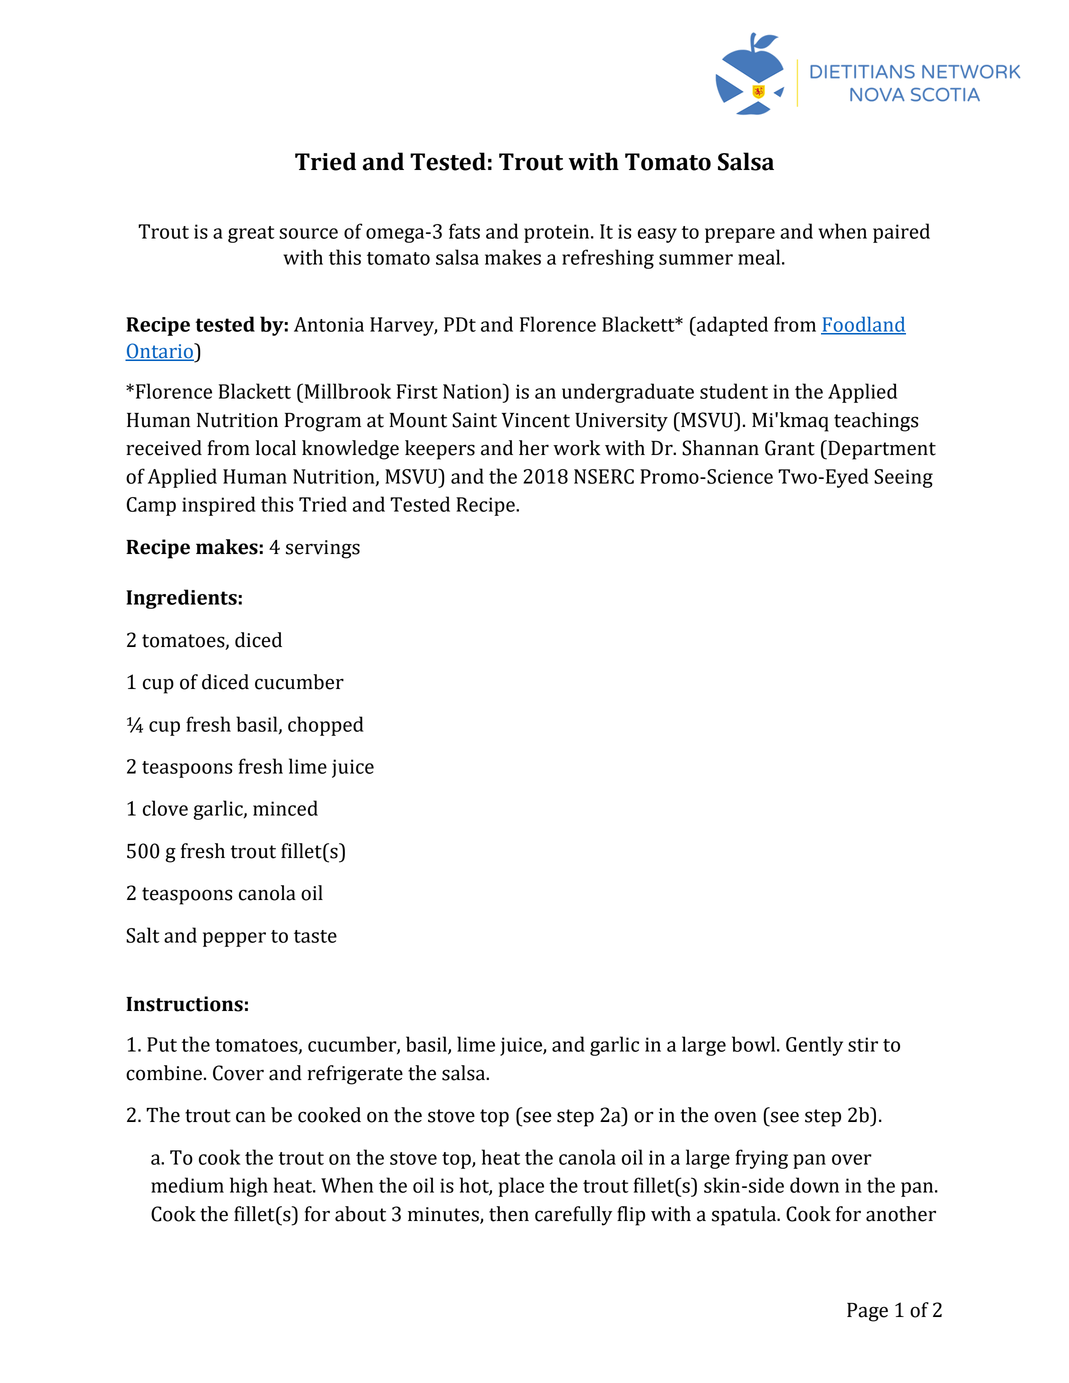  I want to click on Gently, so click(814, 1046).
